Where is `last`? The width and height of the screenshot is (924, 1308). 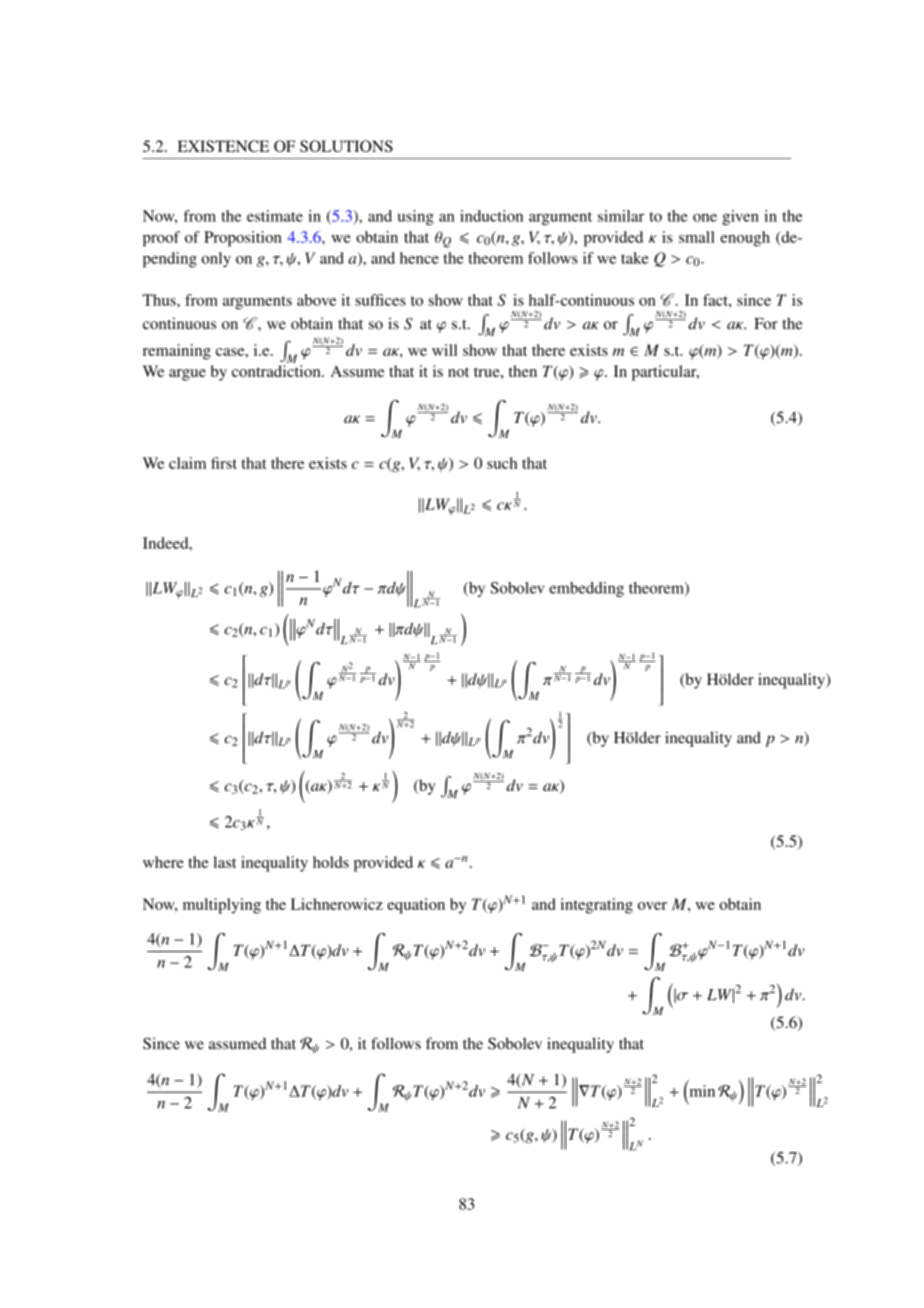
last is located at coordinates (224, 862).
